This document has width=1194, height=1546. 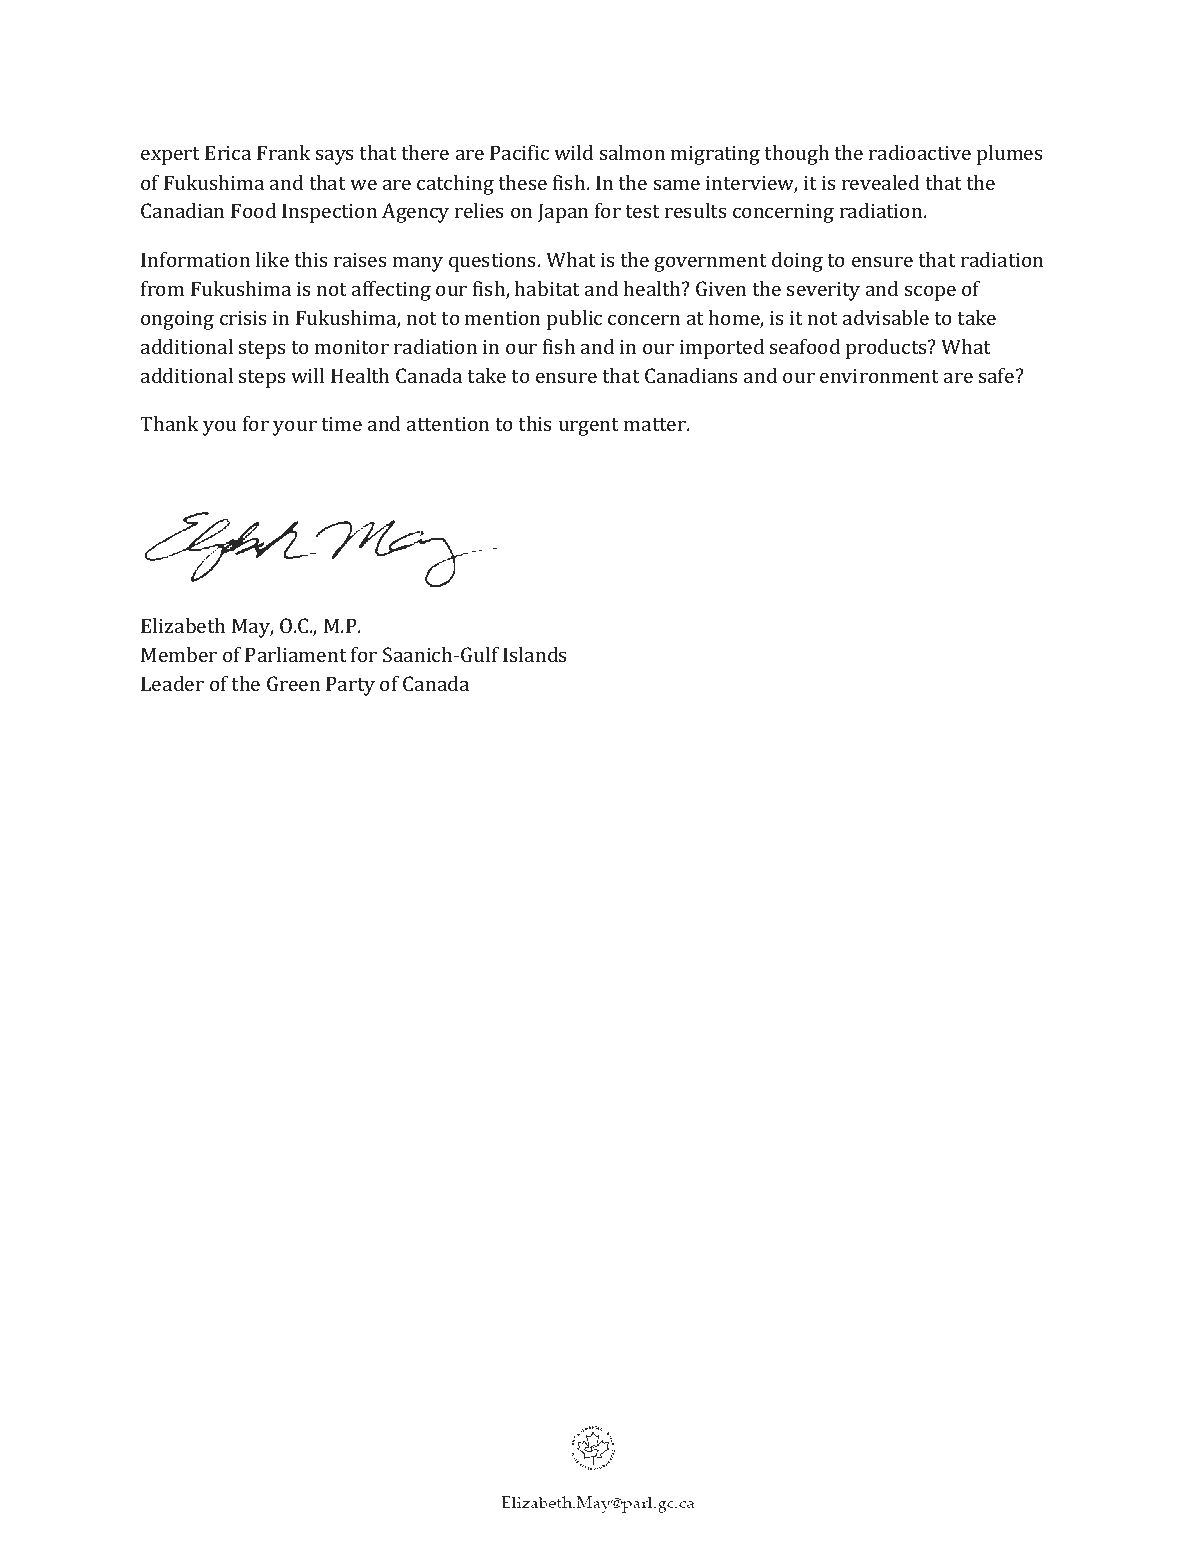 What do you see at coordinates (879, 376) in the document?
I see `environment` at bounding box center [879, 376].
